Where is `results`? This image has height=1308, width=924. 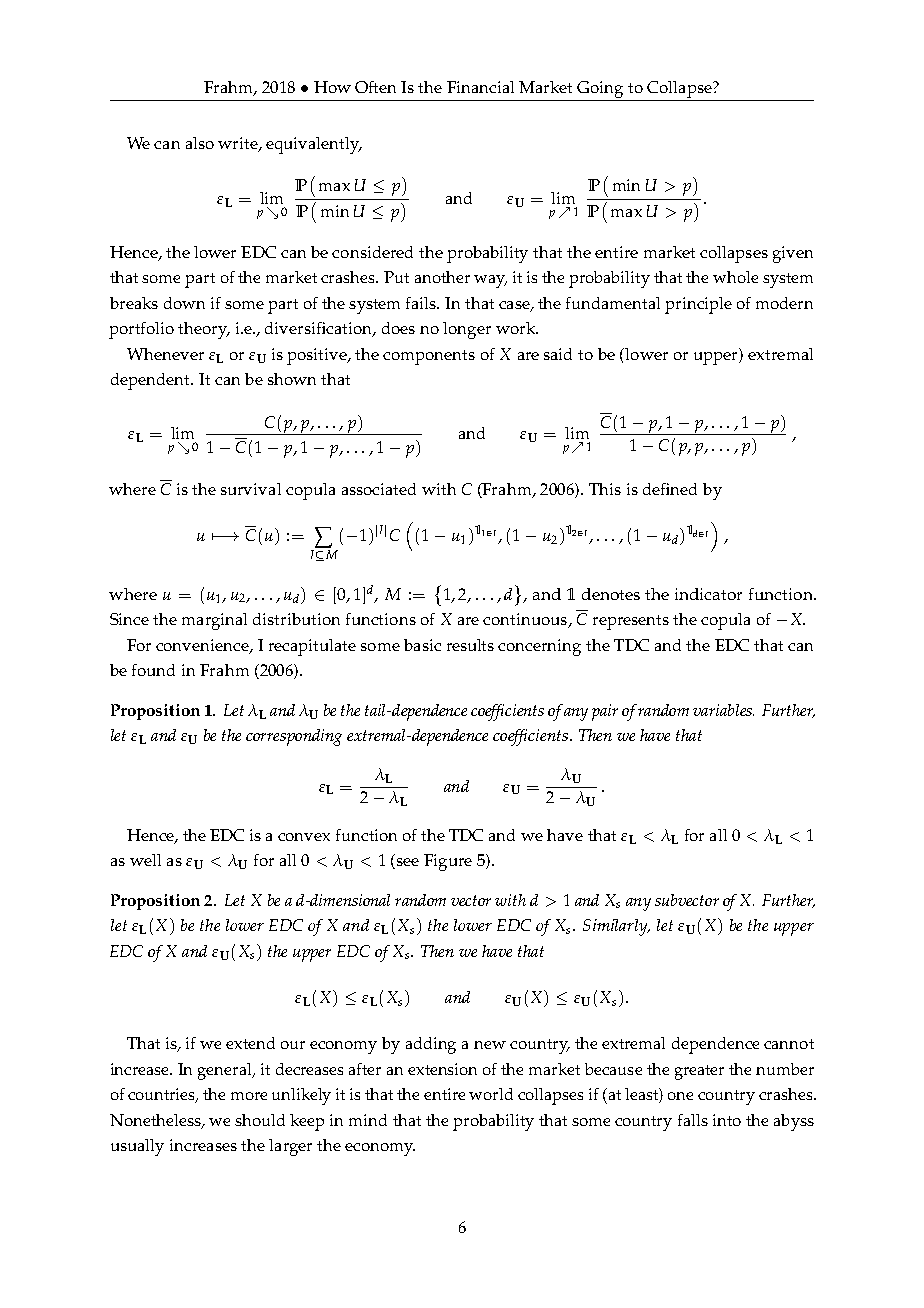 results is located at coordinates (470, 645).
